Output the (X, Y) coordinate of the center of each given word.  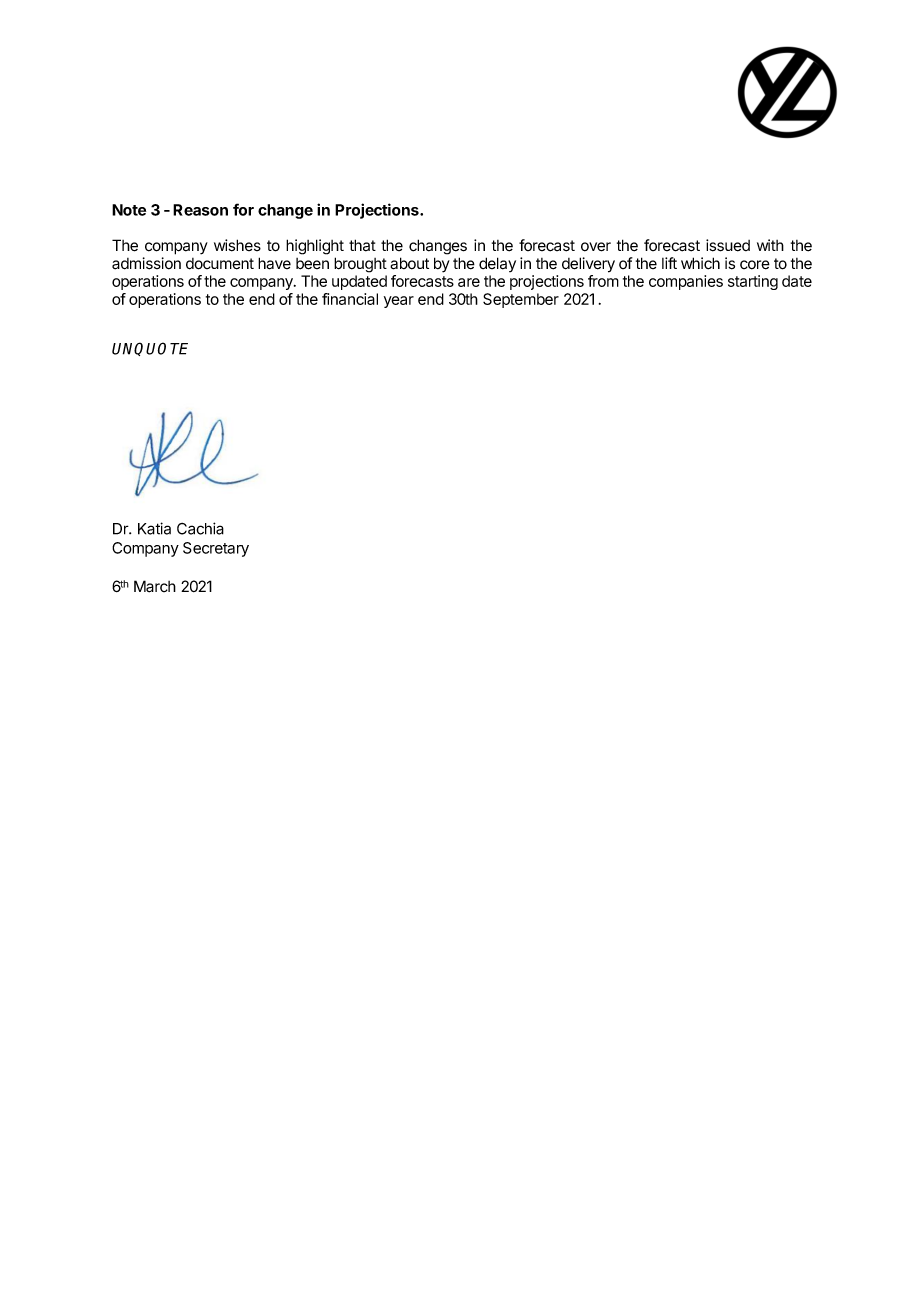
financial (350, 299)
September (521, 300)
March (155, 586)
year (399, 302)
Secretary (216, 549)
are (469, 282)
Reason (200, 210)
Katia (154, 528)
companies (686, 282)
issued (728, 245)
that (362, 245)
